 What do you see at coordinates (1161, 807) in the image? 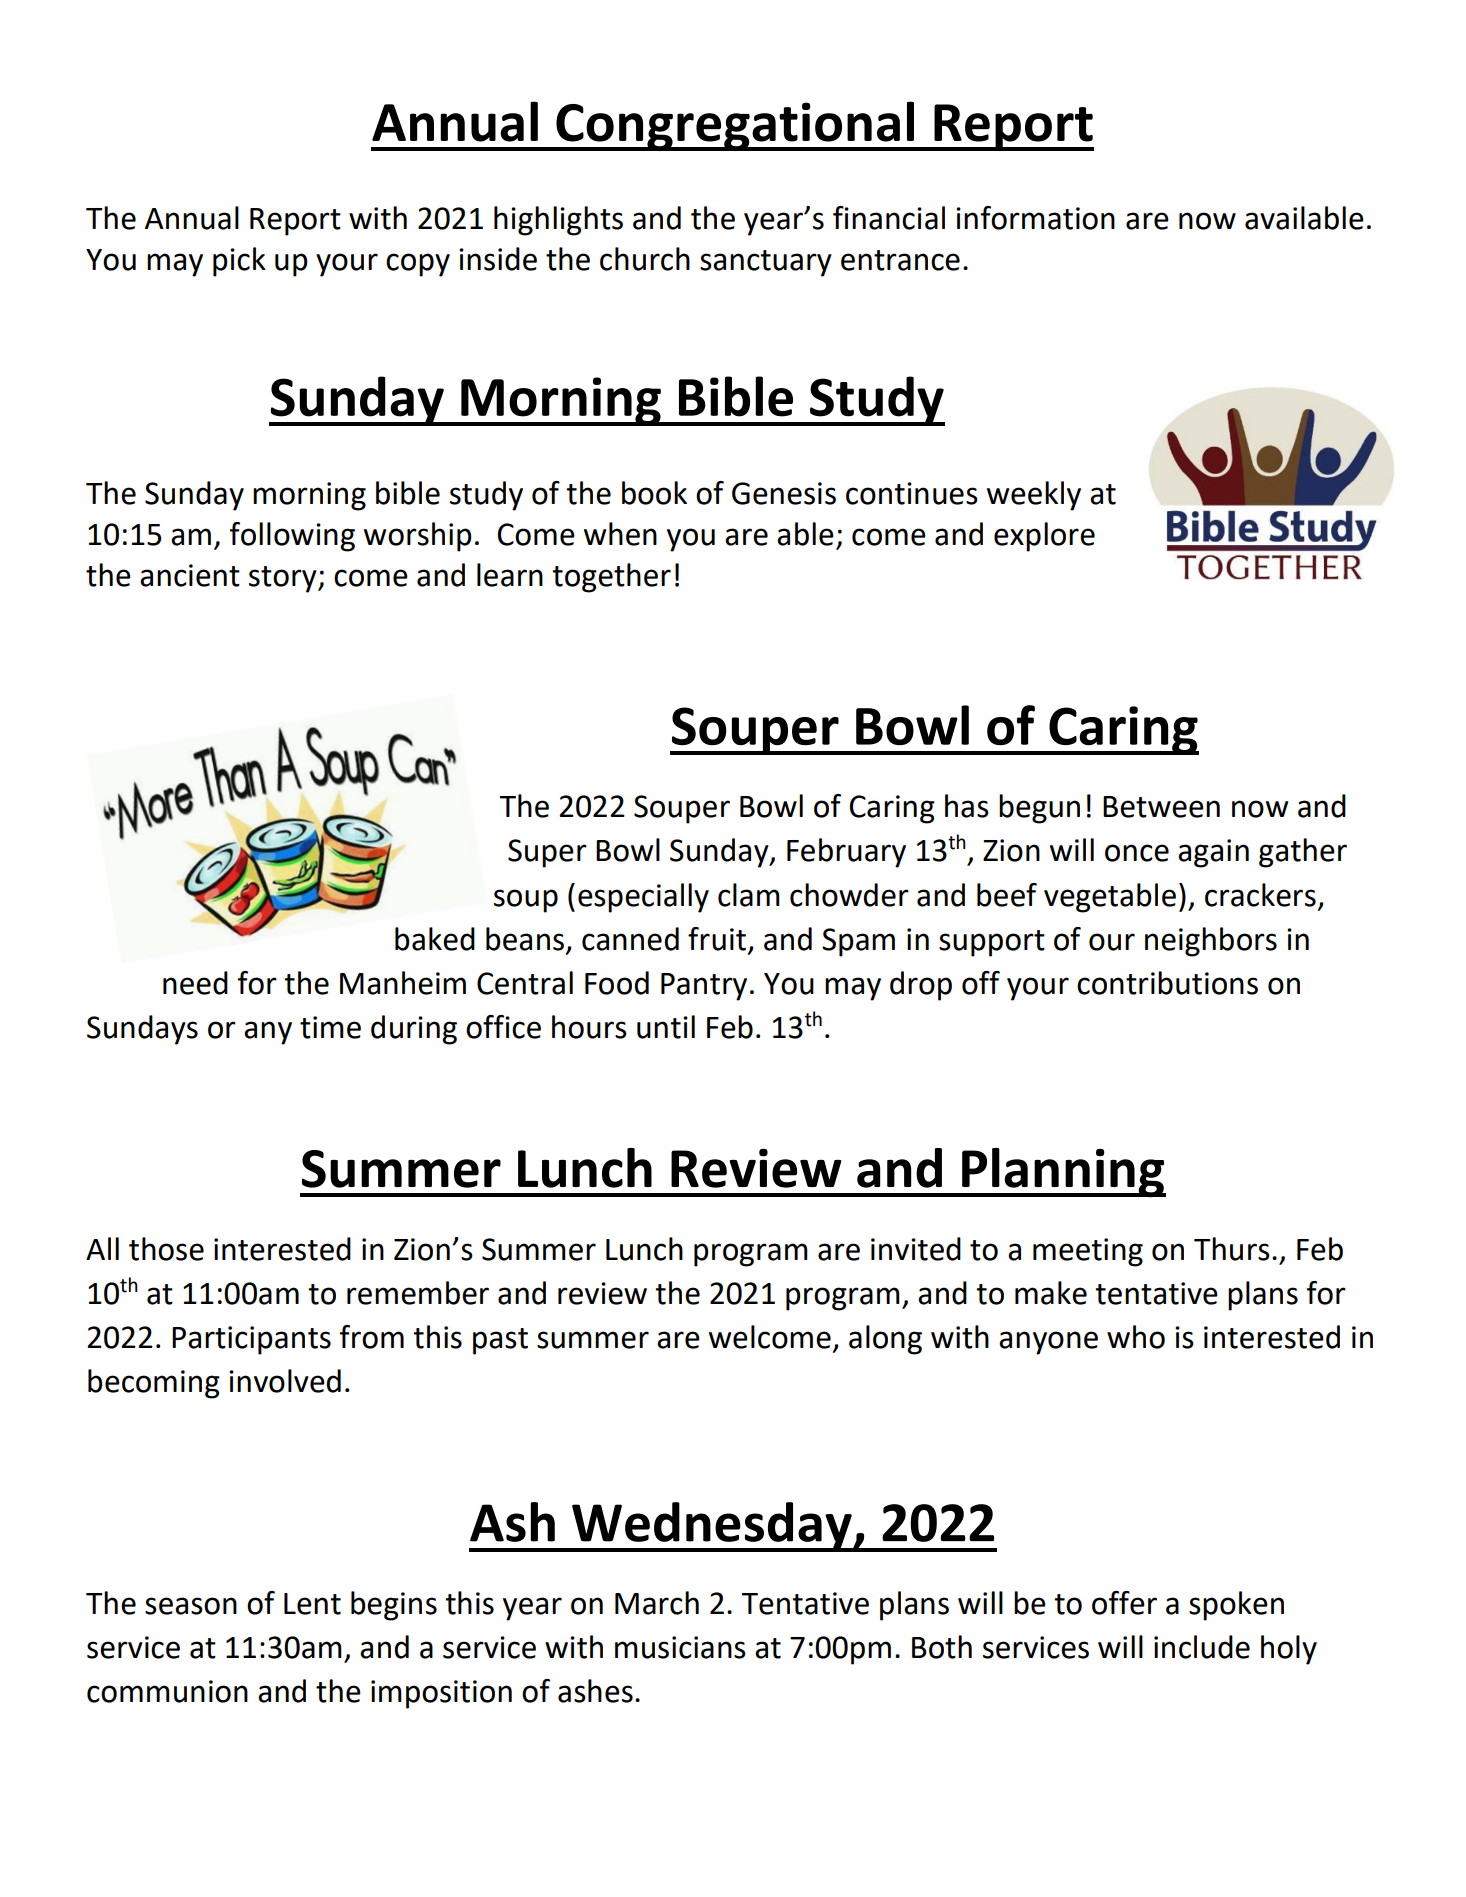
I see `Between` at bounding box center [1161, 807].
